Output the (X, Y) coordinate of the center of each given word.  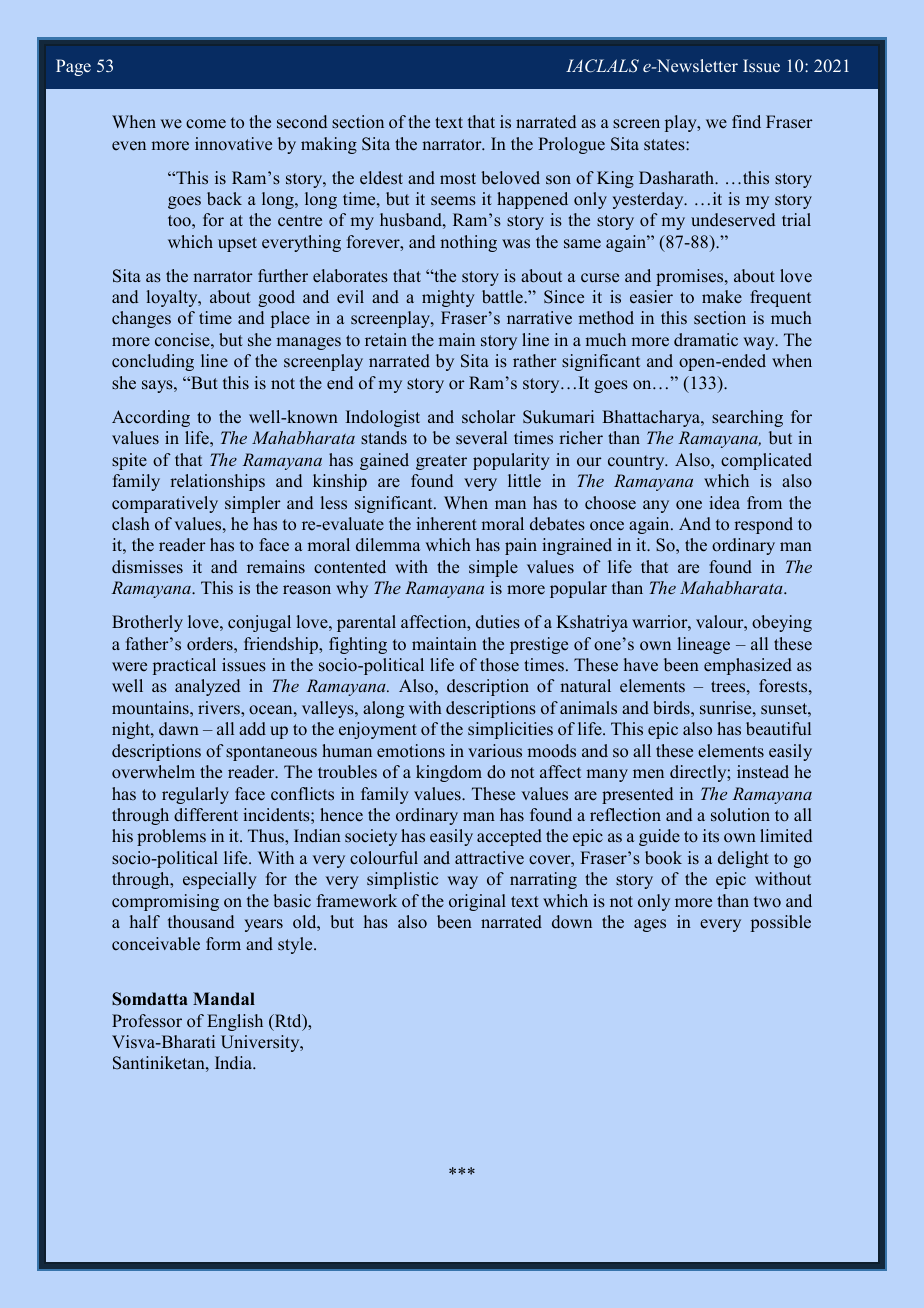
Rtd (288, 1022)
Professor (147, 1021)
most (458, 179)
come (206, 124)
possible (781, 923)
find (746, 121)
